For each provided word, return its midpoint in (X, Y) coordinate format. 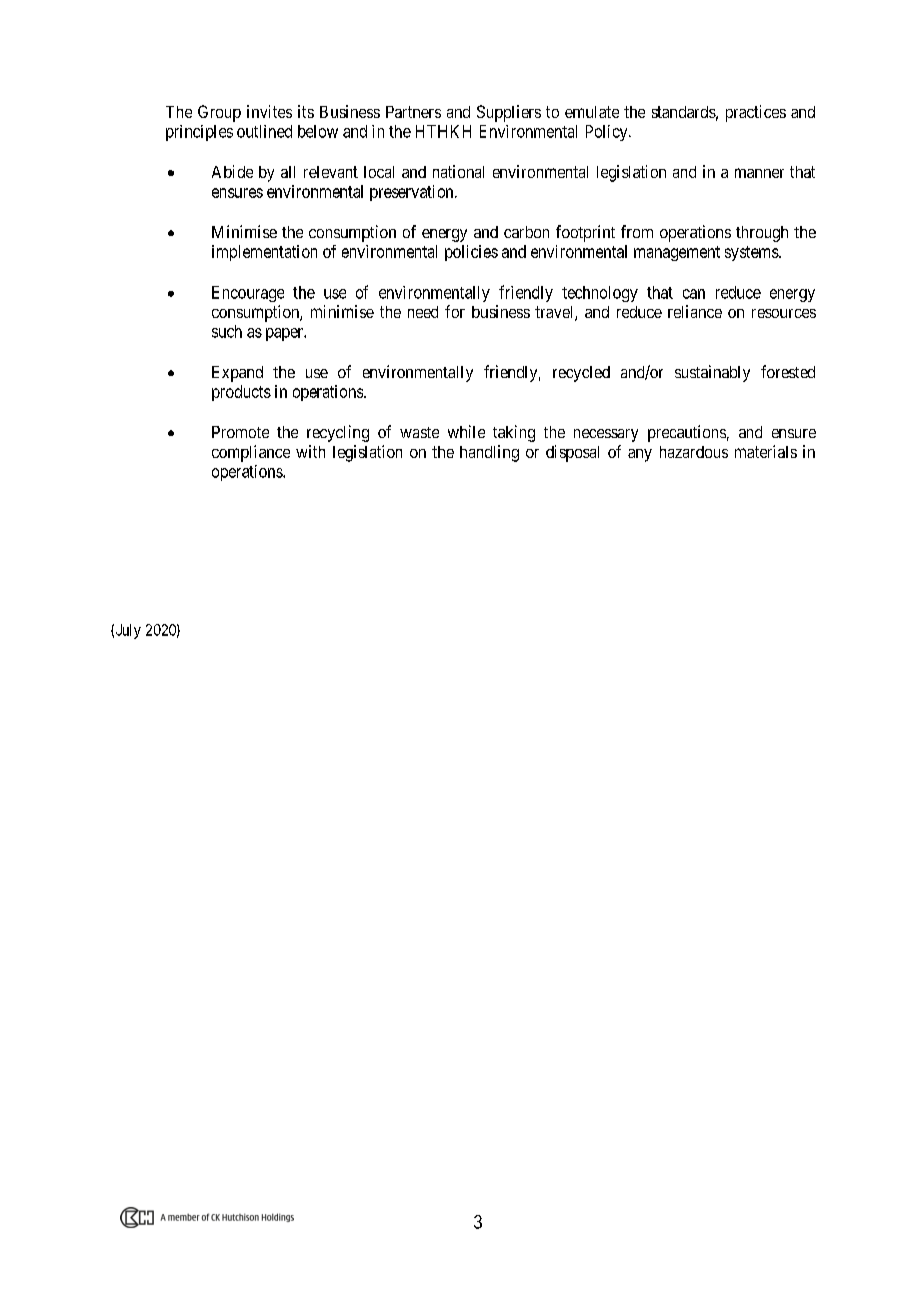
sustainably (712, 373)
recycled (581, 374)
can (694, 294)
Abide (232, 171)
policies (471, 253)
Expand (237, 374)
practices (756, 113)
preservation (413, 193)
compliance (251, 453)
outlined (264, 131)
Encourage (248, 294)
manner (759, 173)
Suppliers (509, 113)
